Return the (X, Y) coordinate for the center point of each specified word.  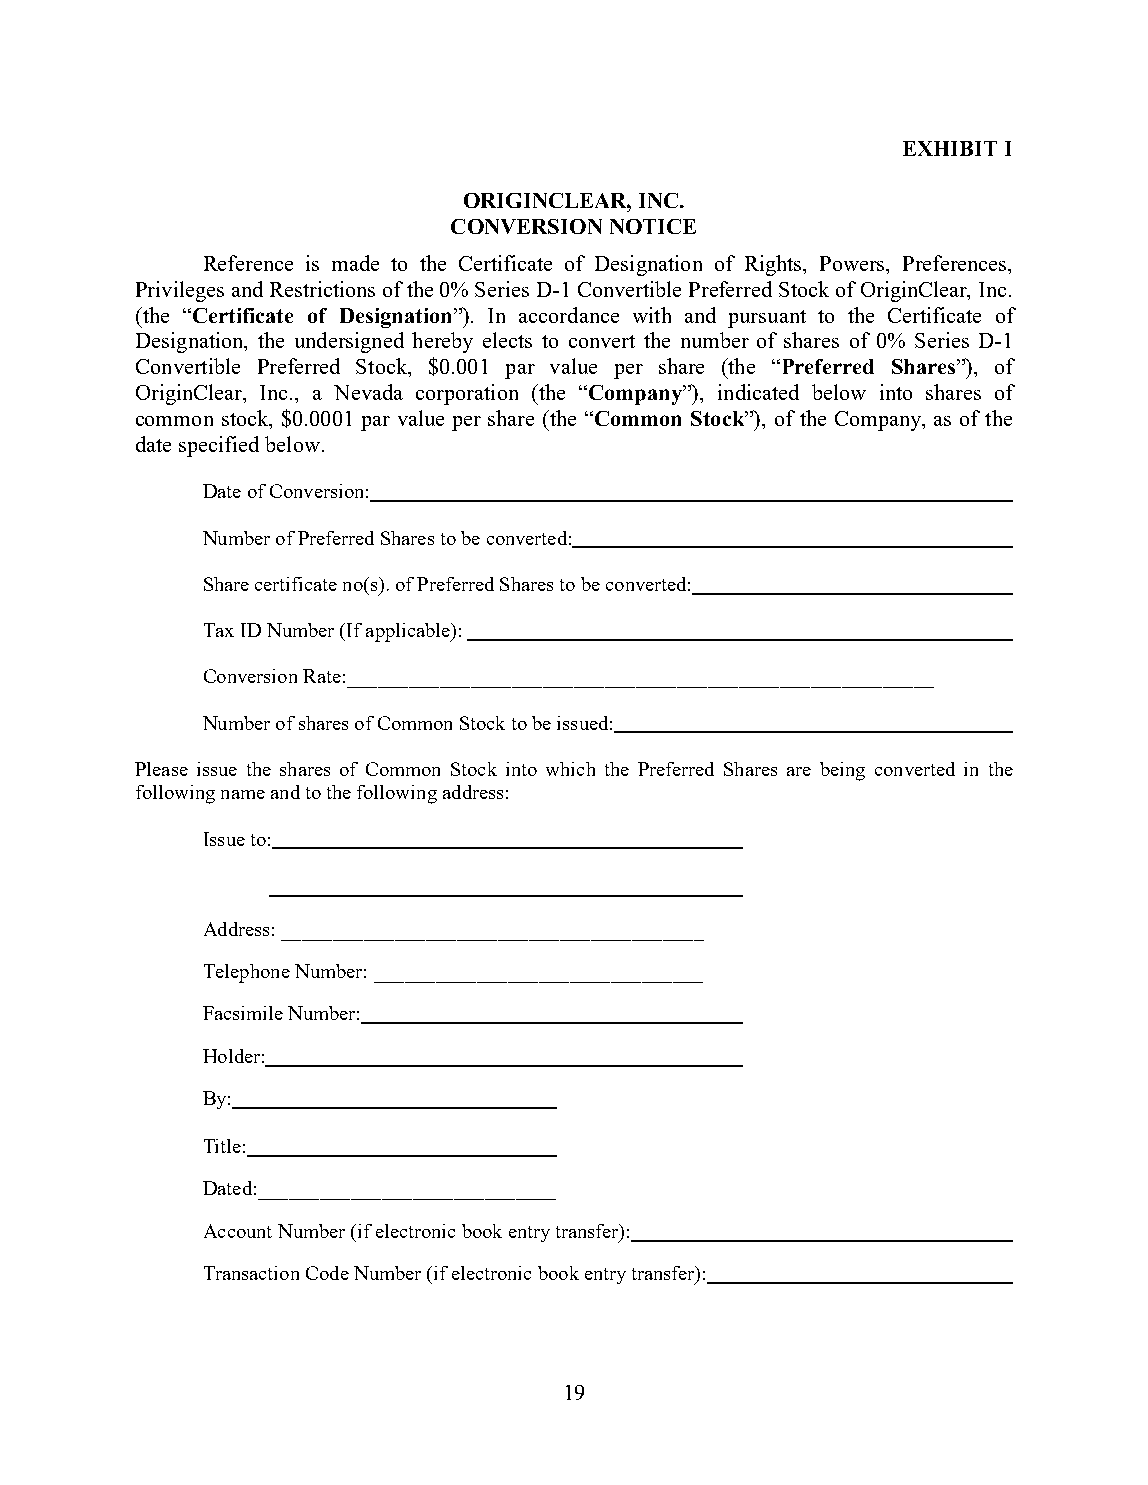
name (243, 794)
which (570, 769)
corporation (467, 394)
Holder (231, 1056)
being (842, 771)
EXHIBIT (950, 148)
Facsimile (243, 1013)
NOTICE (653, 226)
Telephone (247, 973)
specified (219, 446)
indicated (758, 392)
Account (238, 1231)
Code (327, 1273)
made (355, 263)
